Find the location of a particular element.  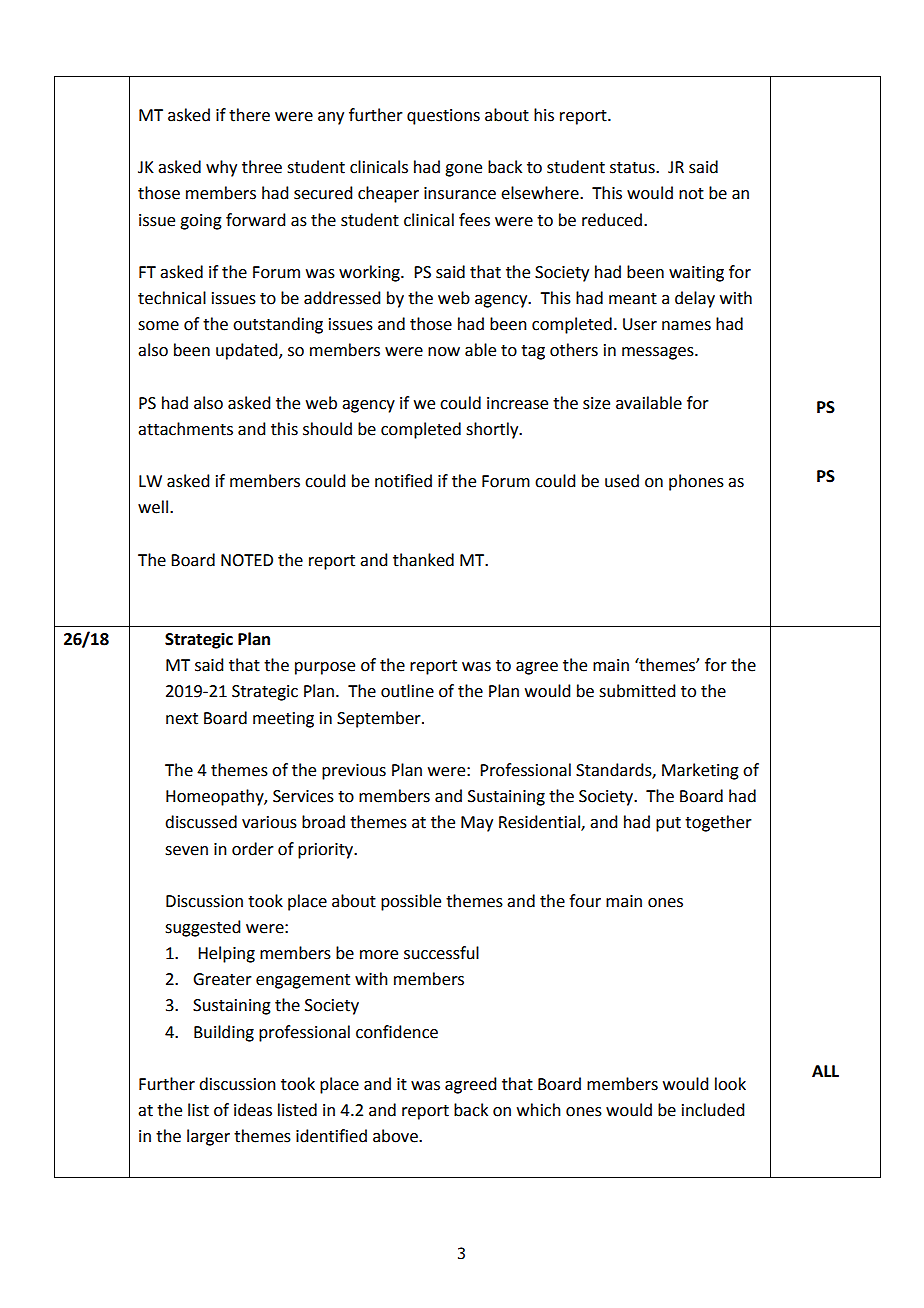

gone is located at coordinates (463, 170).
